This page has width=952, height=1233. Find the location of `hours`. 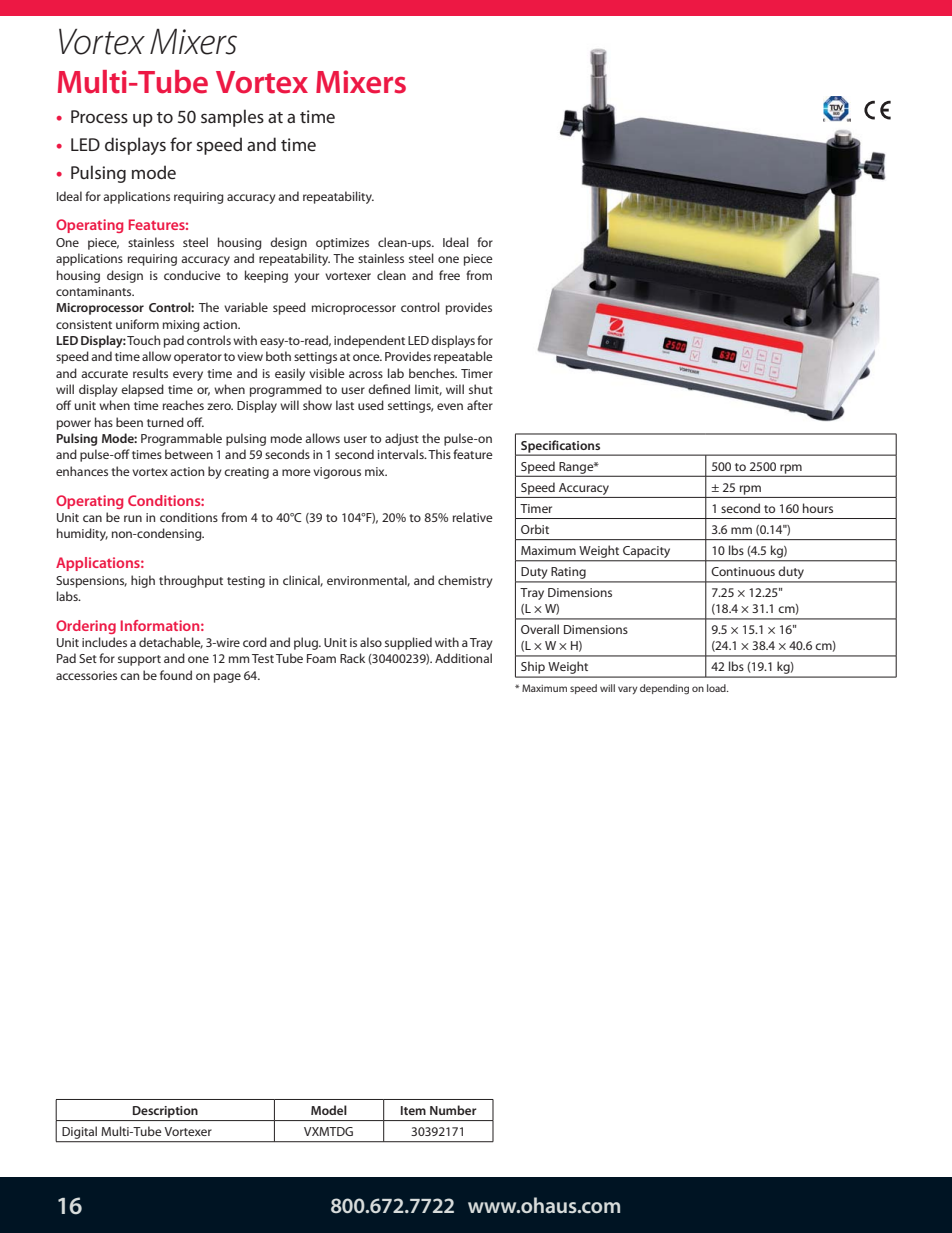

hours is located at coordinates (818, 508).
